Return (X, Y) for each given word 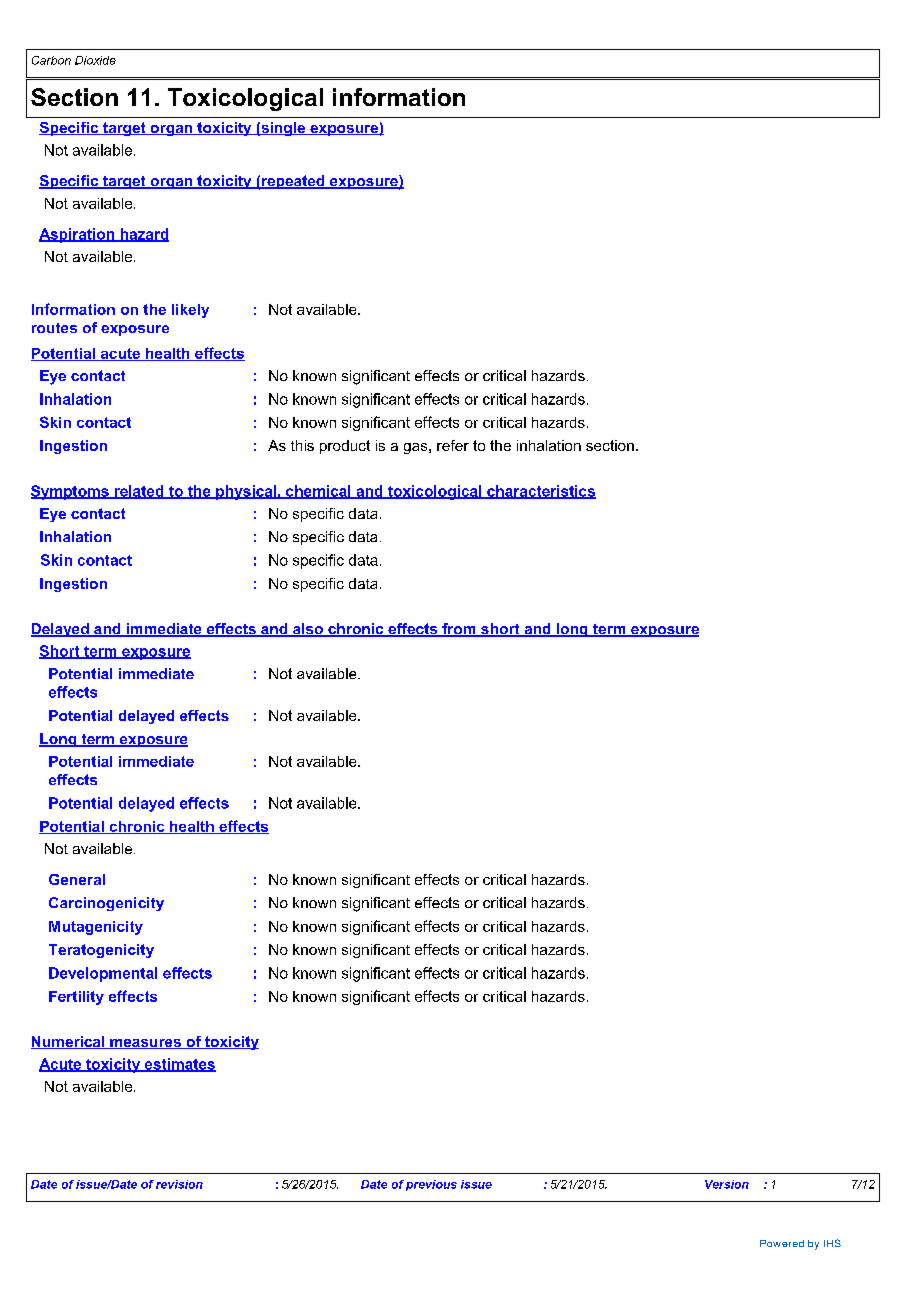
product (345, 447)
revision (179, 1184)
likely (190, 311)
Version (727, 1184)
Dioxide (95, 60)
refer (453, 445)
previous (431, 1185)
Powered (782, 1243)
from (459, 630)
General (77, 879)
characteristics (540, 492)
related (139, 492)
